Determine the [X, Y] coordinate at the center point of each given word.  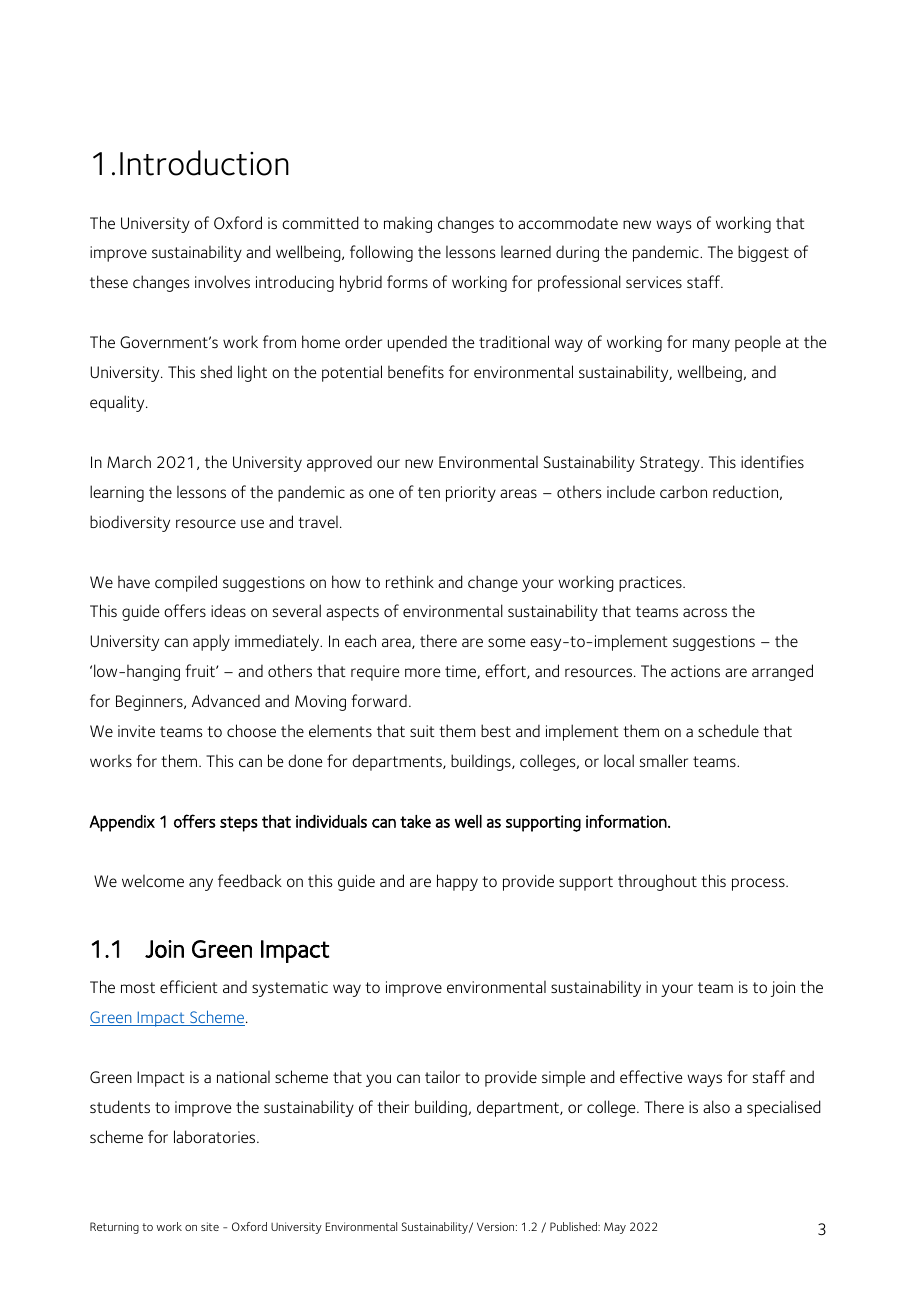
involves [222, 281]
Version [497, 1226]
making [408, 225]
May [615, 1228]
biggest [763, 253]
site [210, 1226]
